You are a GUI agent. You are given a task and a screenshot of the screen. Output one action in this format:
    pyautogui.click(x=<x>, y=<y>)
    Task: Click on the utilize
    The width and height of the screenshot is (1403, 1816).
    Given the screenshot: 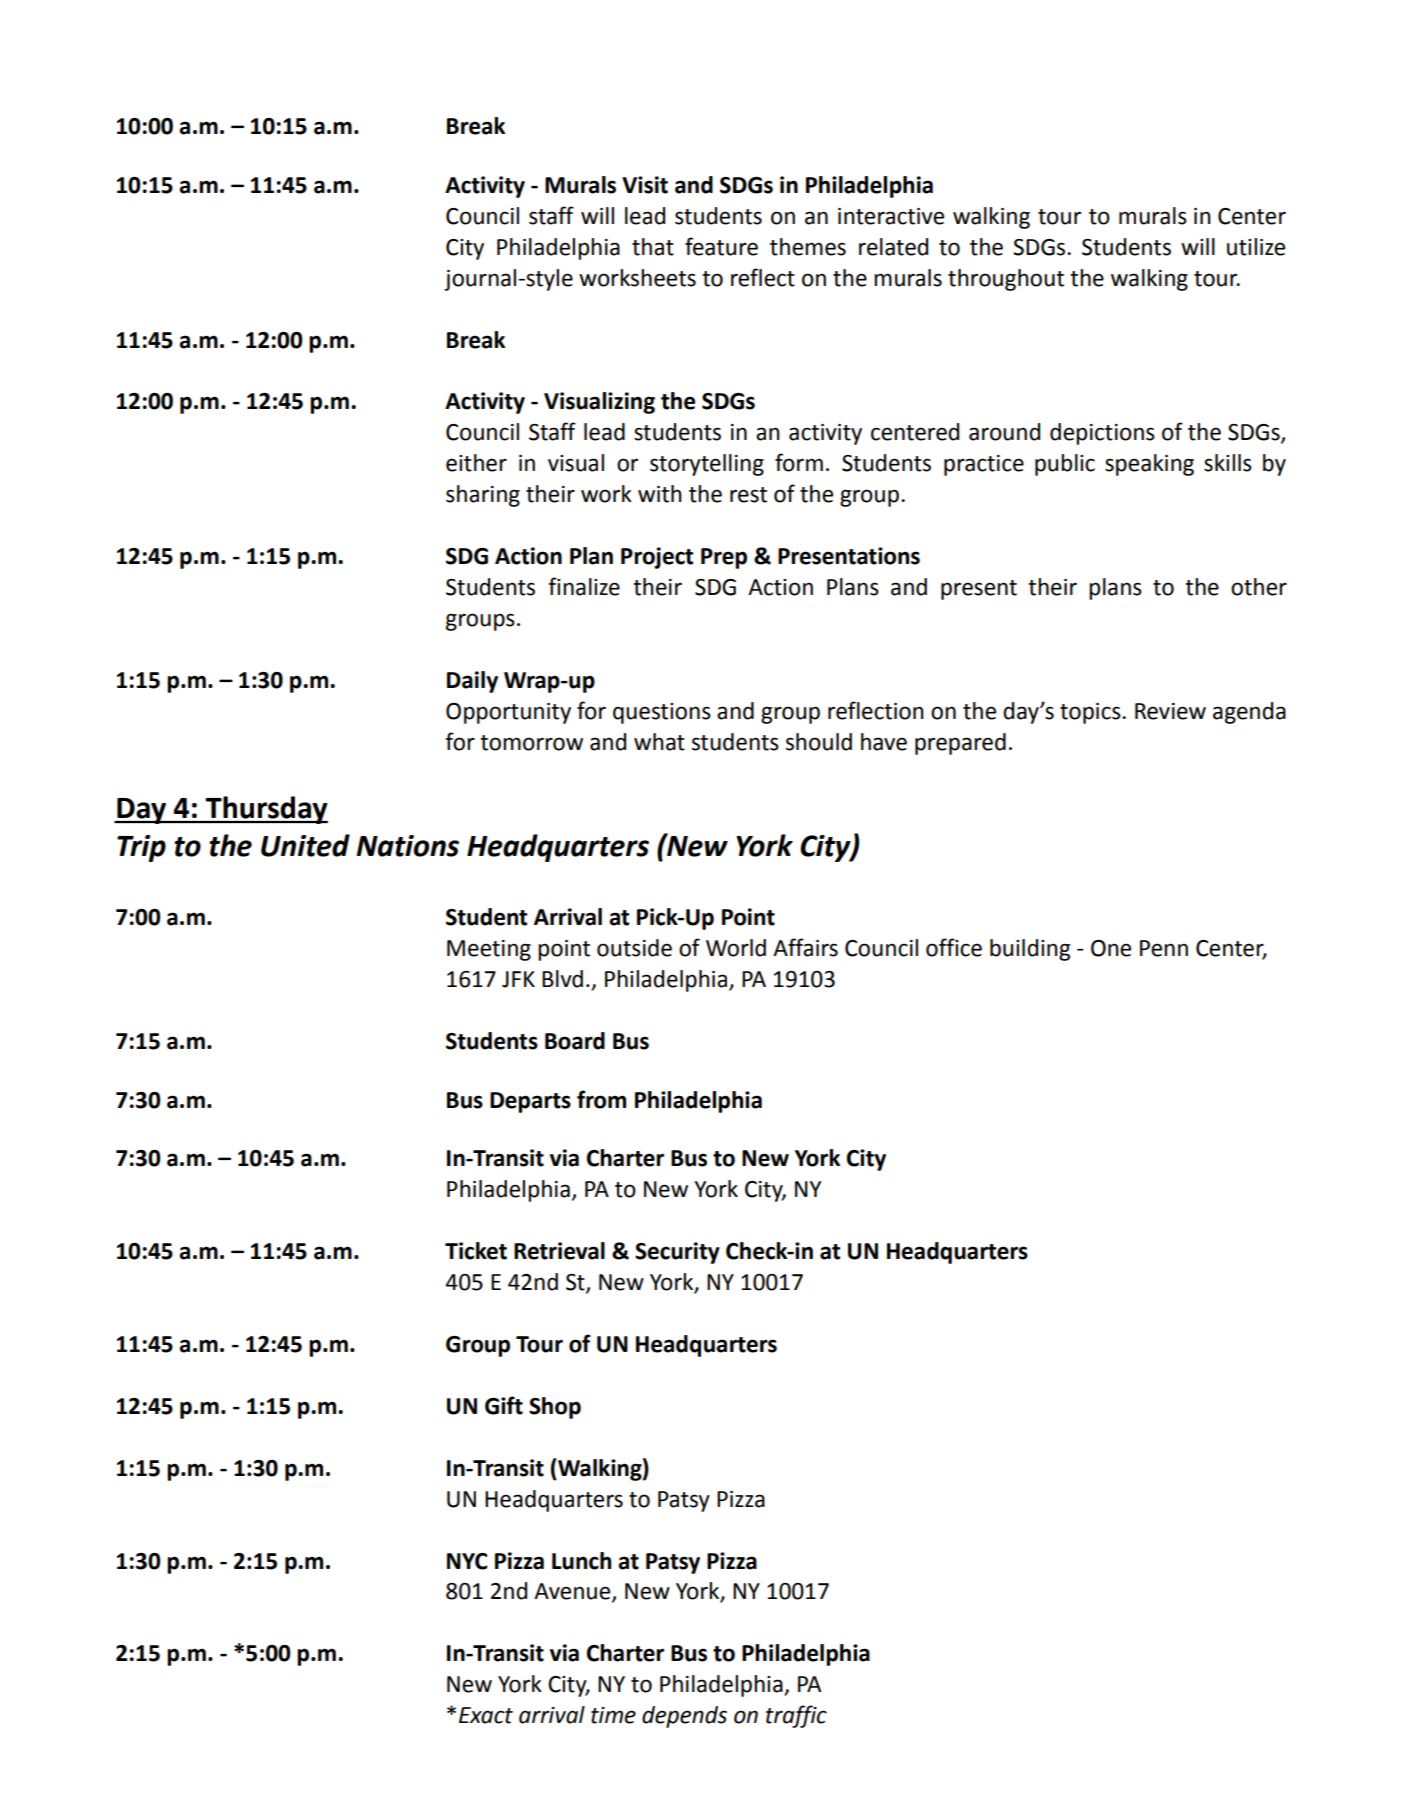 What is the action you would take?
    pyautogui.click(x=1256, y=247)
